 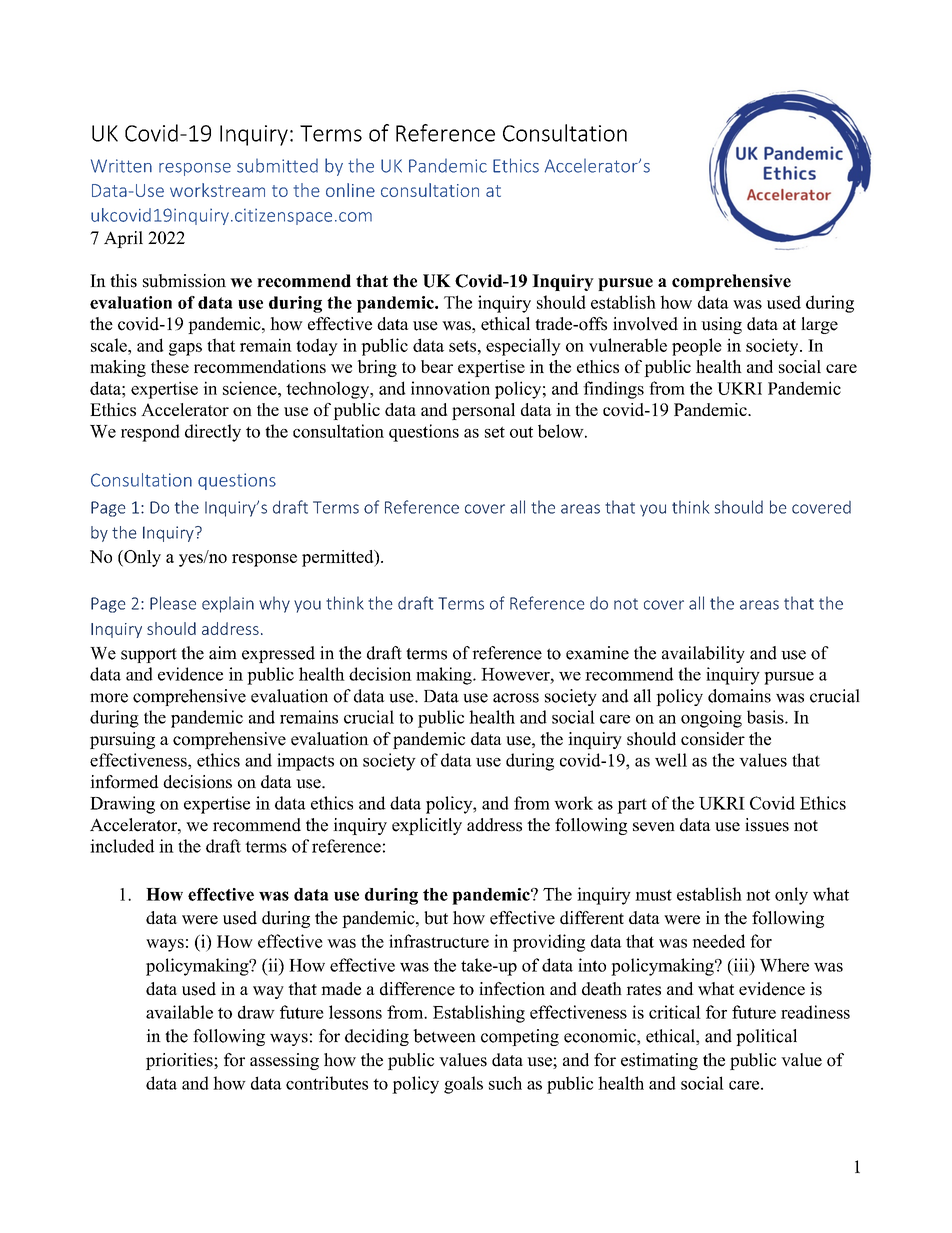 What do you see at coordinates (766, 1037) in the image?
I see `political` at bounding box center [766, 1037].
